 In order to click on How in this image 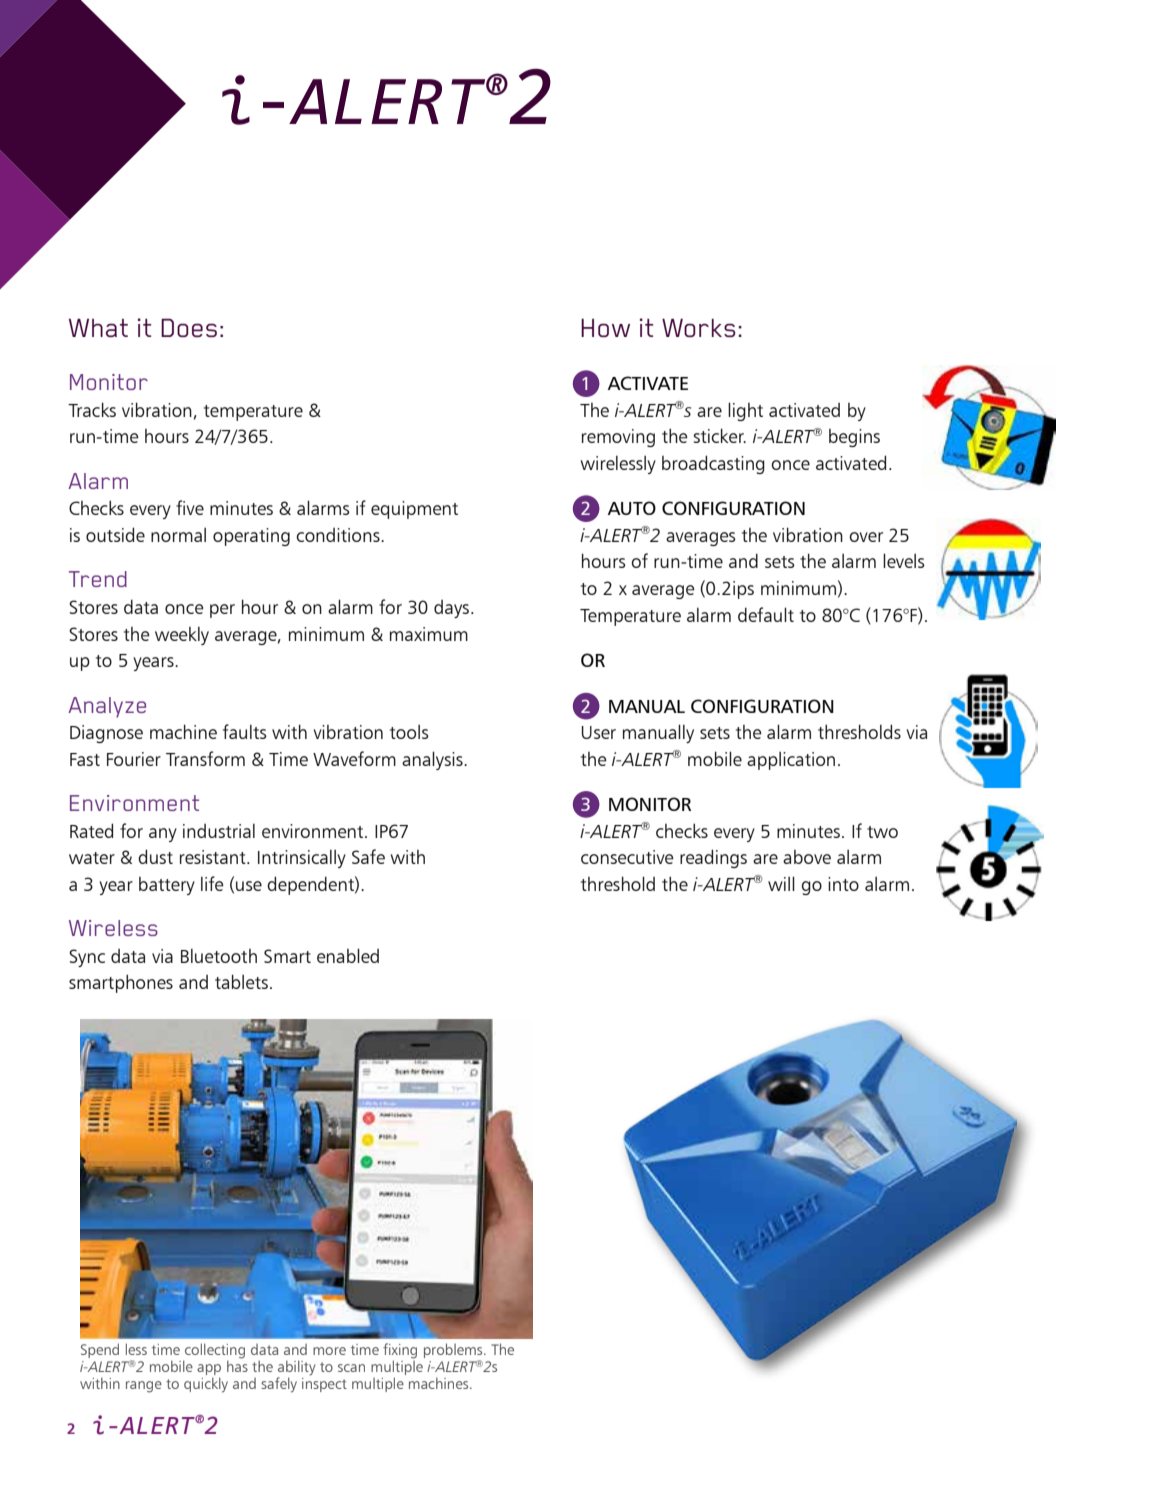, I will do `click(605, 328)`.
